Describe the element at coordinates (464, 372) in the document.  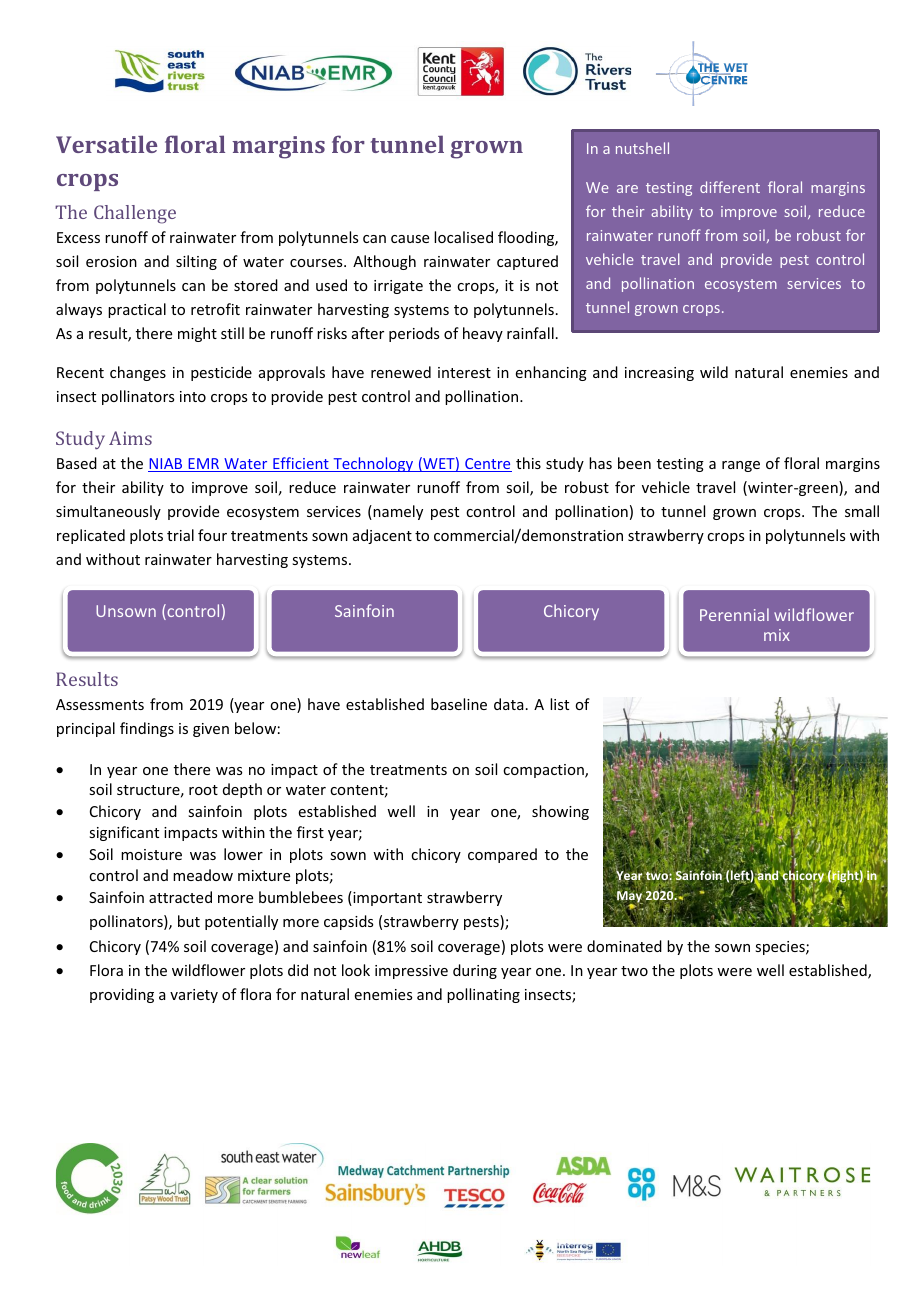
I see `interest` at that location.
